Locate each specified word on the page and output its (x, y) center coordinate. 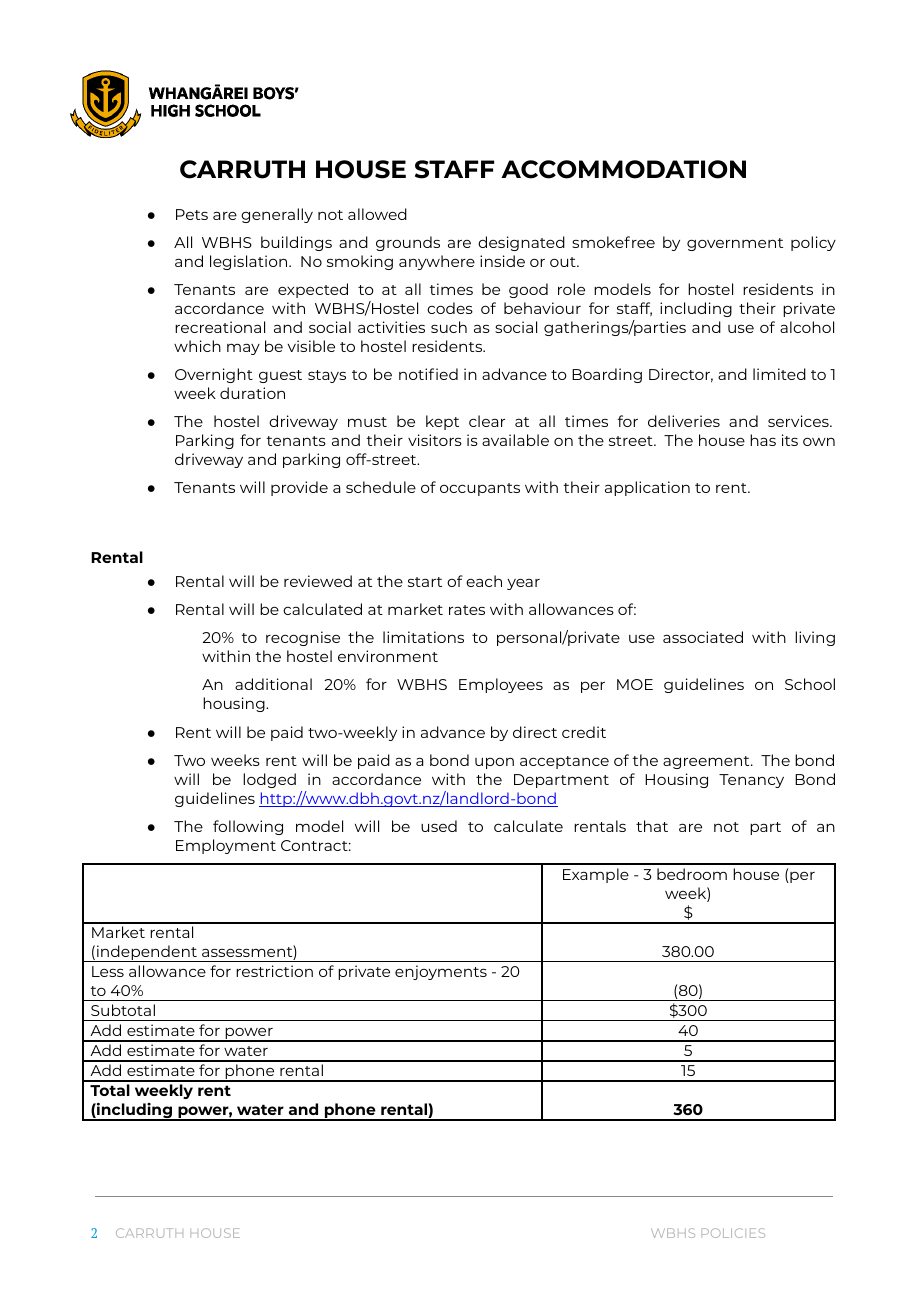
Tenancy (751, 781)
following (248, 827)
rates (467, 610)
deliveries (684, 421)
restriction (274, 971)
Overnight (214, 375)
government (735, 244)
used (439, 826)
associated (703, 637)
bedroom (692, 874)
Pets (192, 214)
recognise (303, 638)
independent (147, 953)
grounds (408, 243)
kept (442, 422)
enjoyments (441, 972)
